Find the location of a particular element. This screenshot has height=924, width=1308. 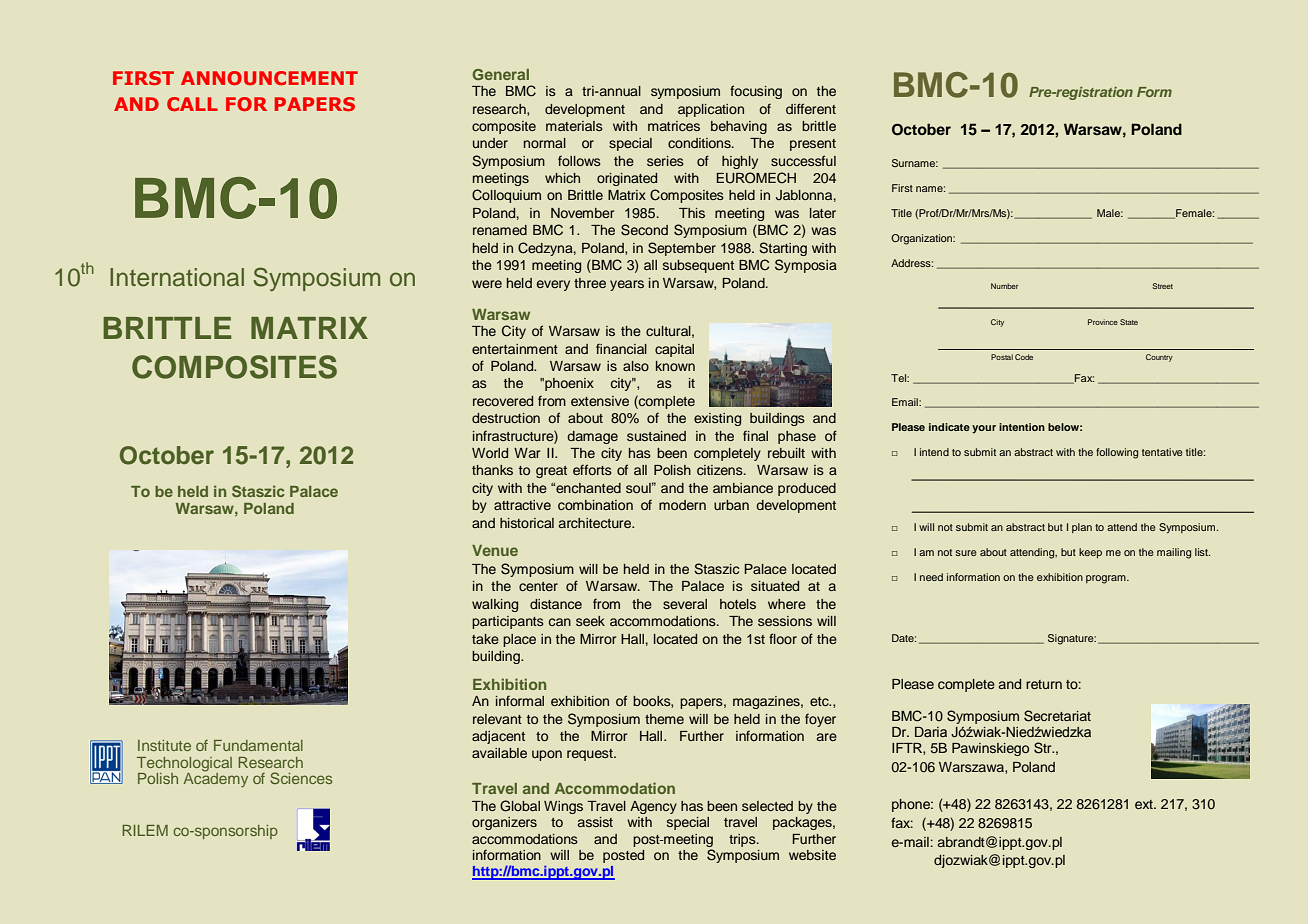

website is located at coordinates (812, 855).
